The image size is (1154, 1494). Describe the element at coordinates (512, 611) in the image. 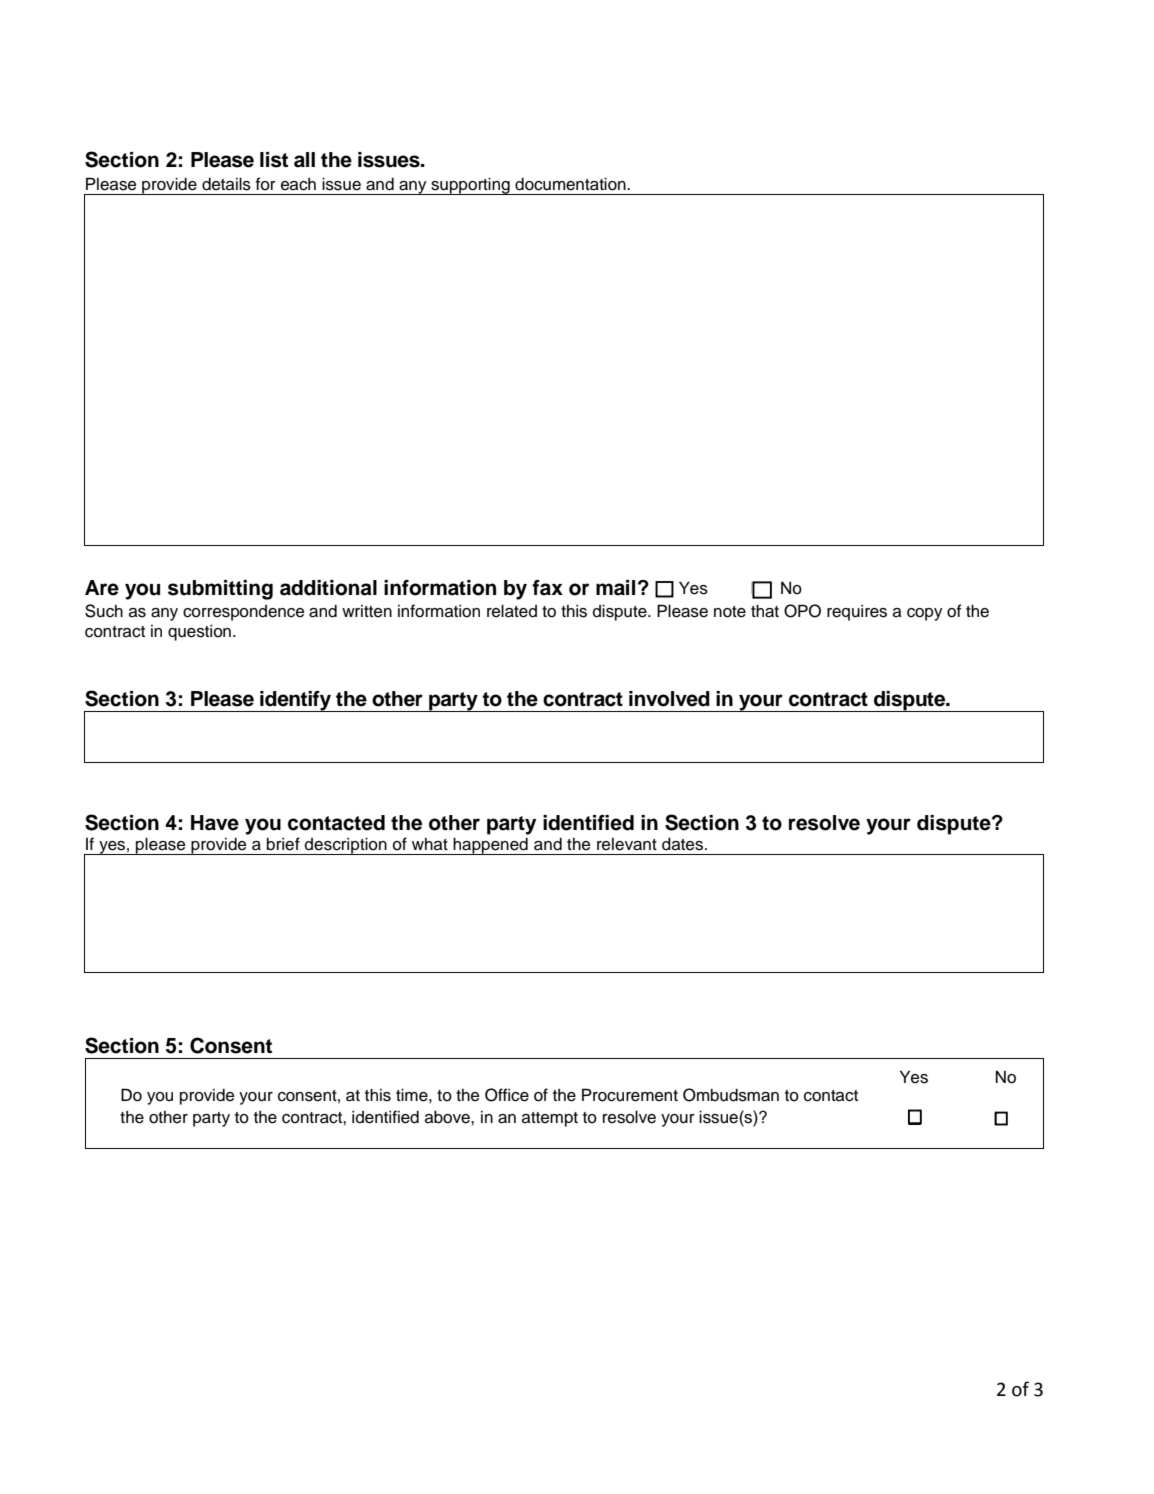

I see `related` at that location.
